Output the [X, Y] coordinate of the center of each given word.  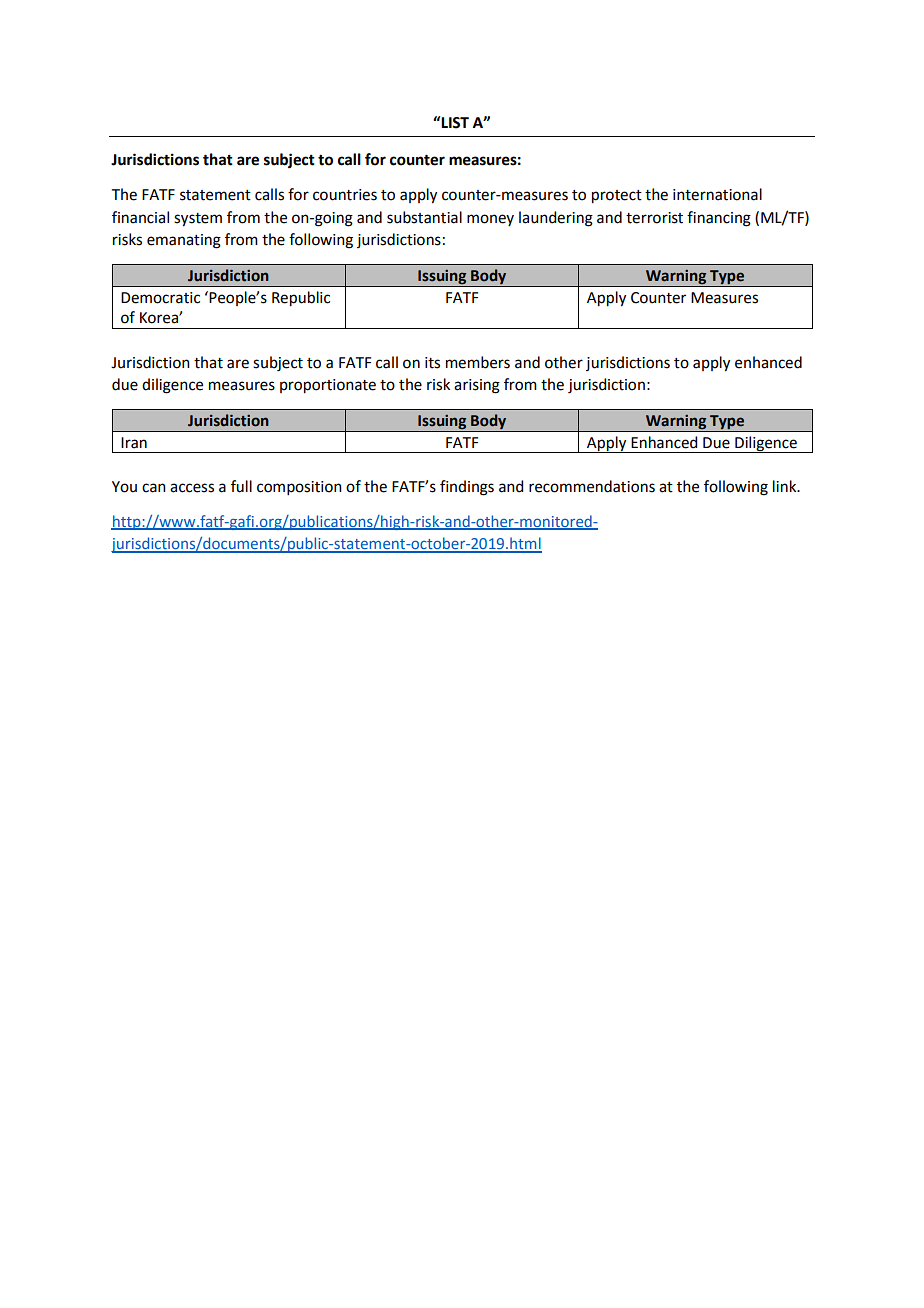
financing [719, 219]
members [478, 362]
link [786, 486]
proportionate [328, 386]
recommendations [592, 486]
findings [467, 488]
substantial [424, 217]
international [717, 194]
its [432, 363]
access [192, 488]
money [490, 220]
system [198, 220]
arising [477, 386]
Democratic [160, 298]
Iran [134, 443]
